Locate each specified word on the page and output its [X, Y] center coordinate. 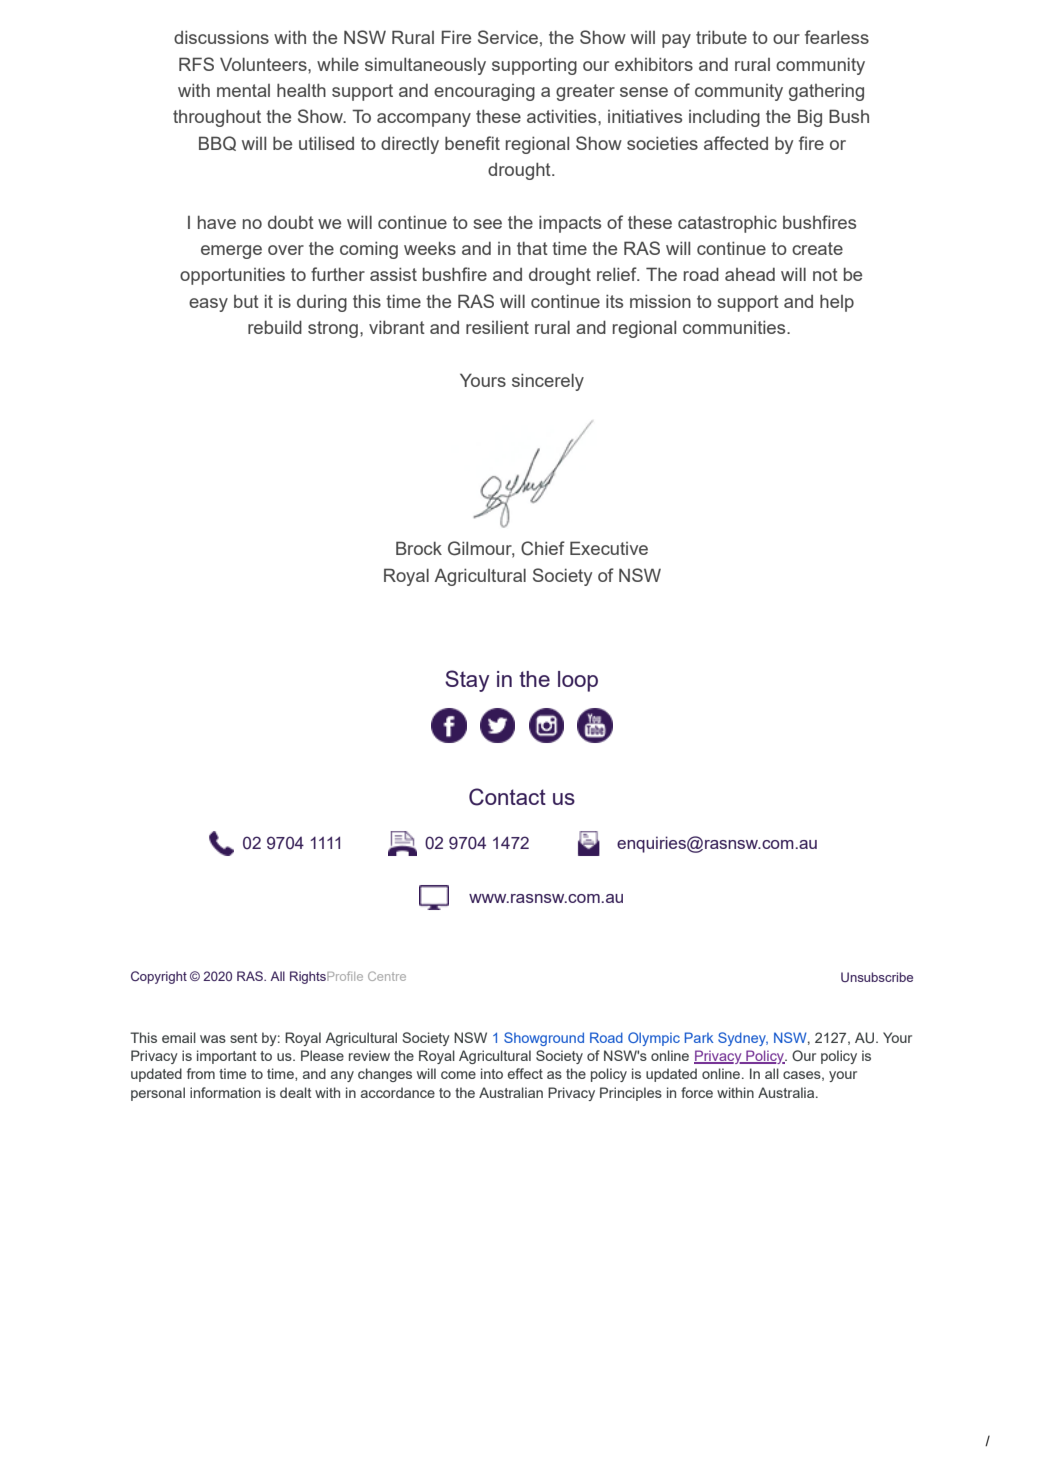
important [227, 1057]
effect [525, 1073]
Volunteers [264, 64]
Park [699, 1037]
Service [508, 37]
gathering [826, 92]
